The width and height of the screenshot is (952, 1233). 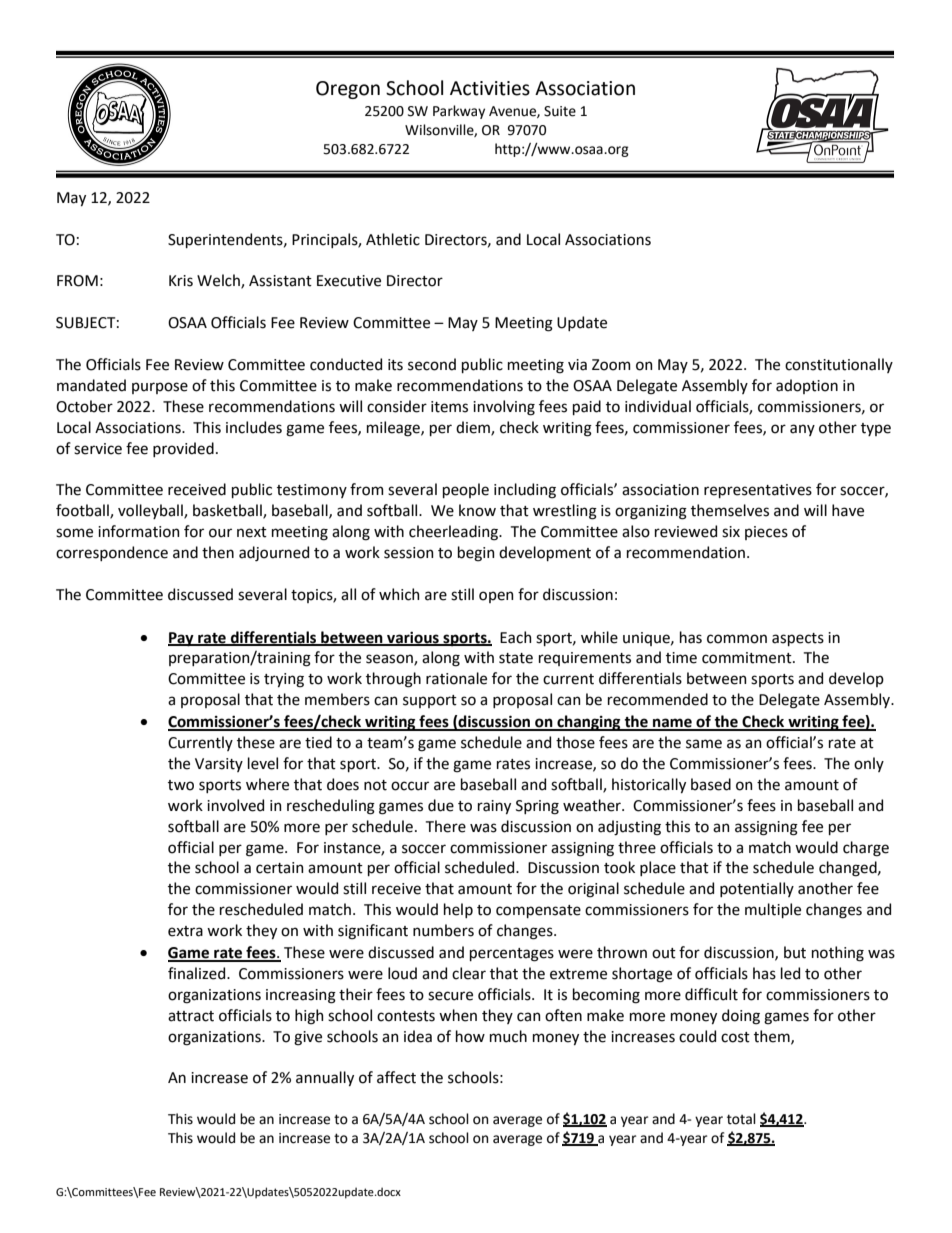 What do you see at coordinates (839, 365) in the screenshot?
I see `constitutionally` at bounding box center [839, 365].
